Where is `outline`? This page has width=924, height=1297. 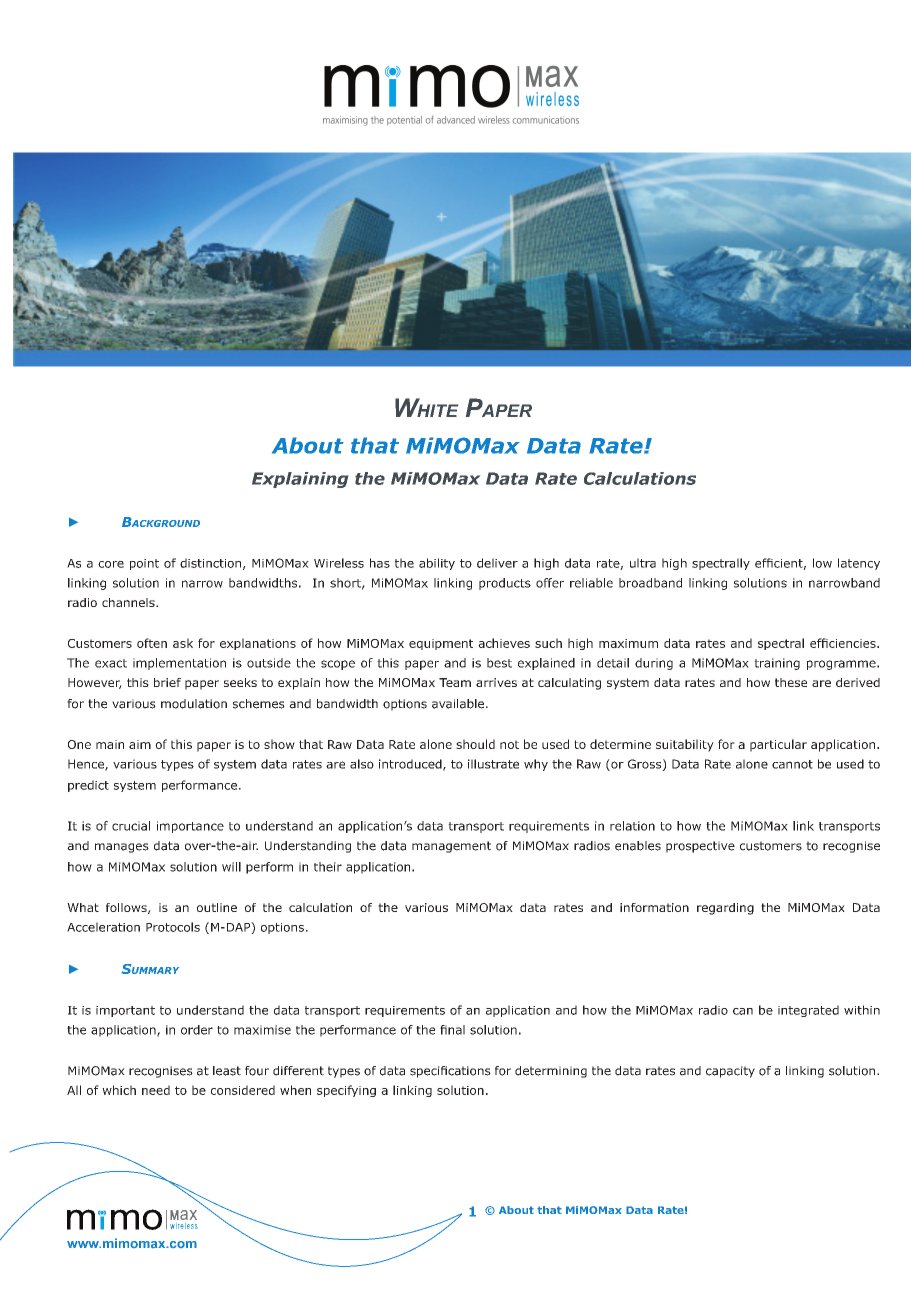
outline is located at coordinates (217, 907).
